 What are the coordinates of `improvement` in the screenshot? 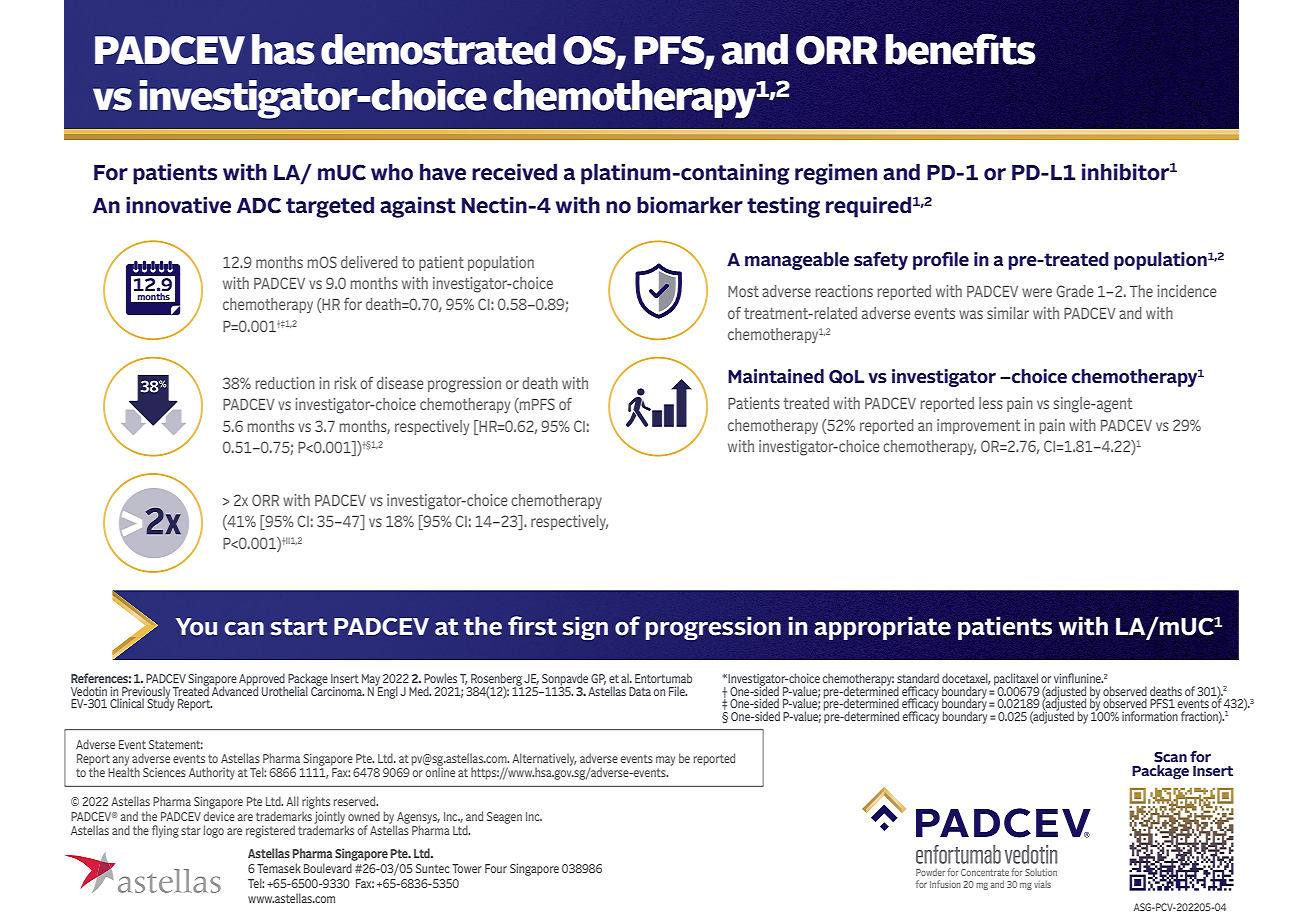 It's located at (978, 426).
